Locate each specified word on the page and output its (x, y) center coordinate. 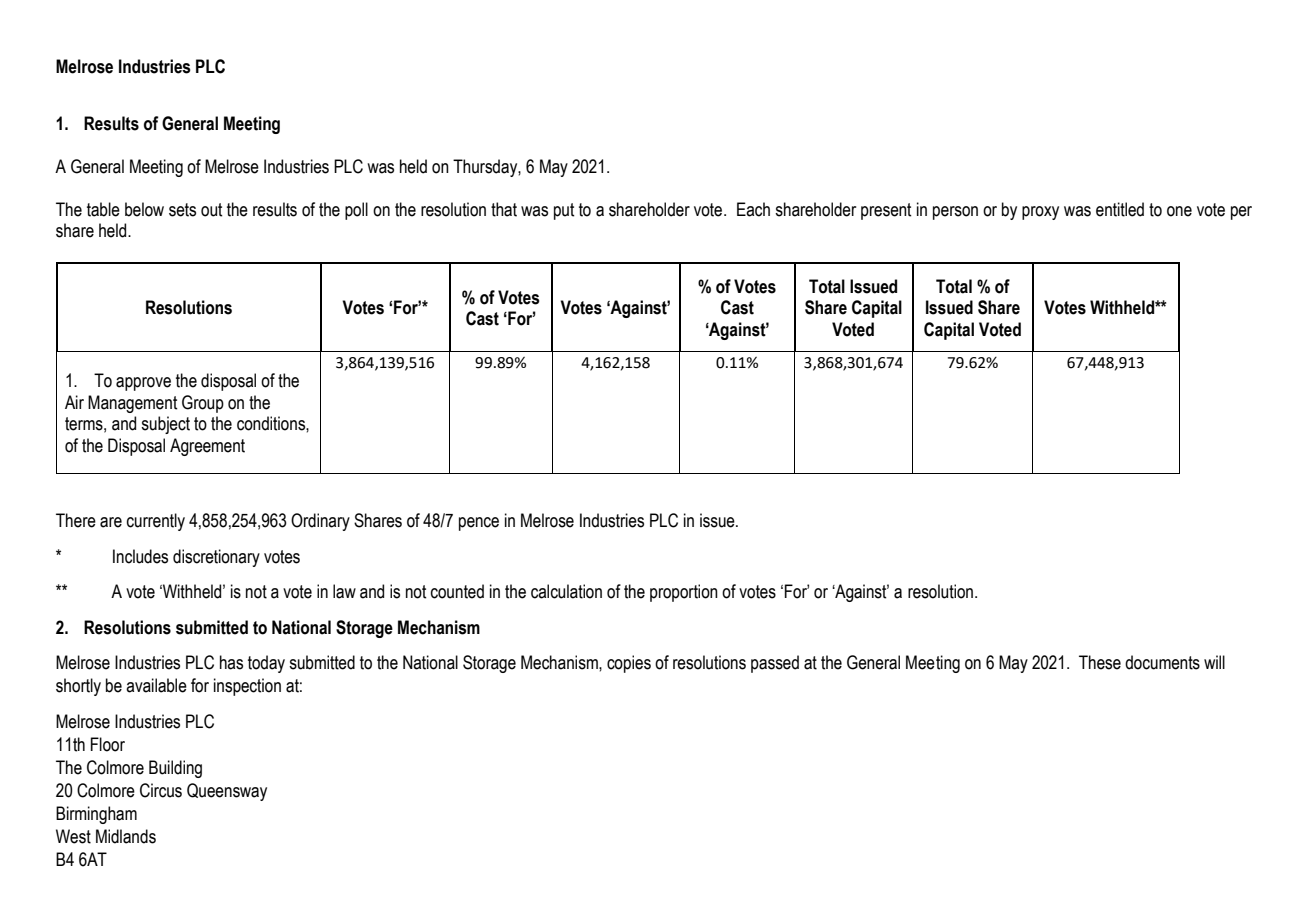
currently (156, 522)
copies (629, 664)
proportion (684, 593)
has (231, 662)
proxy (1040, 213)
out (211, 210)
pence (479, 524)
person (955, 213)
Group (203, 404)
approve (143, 384)
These (1100, 662)
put (564, 211)
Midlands (126, 836)
